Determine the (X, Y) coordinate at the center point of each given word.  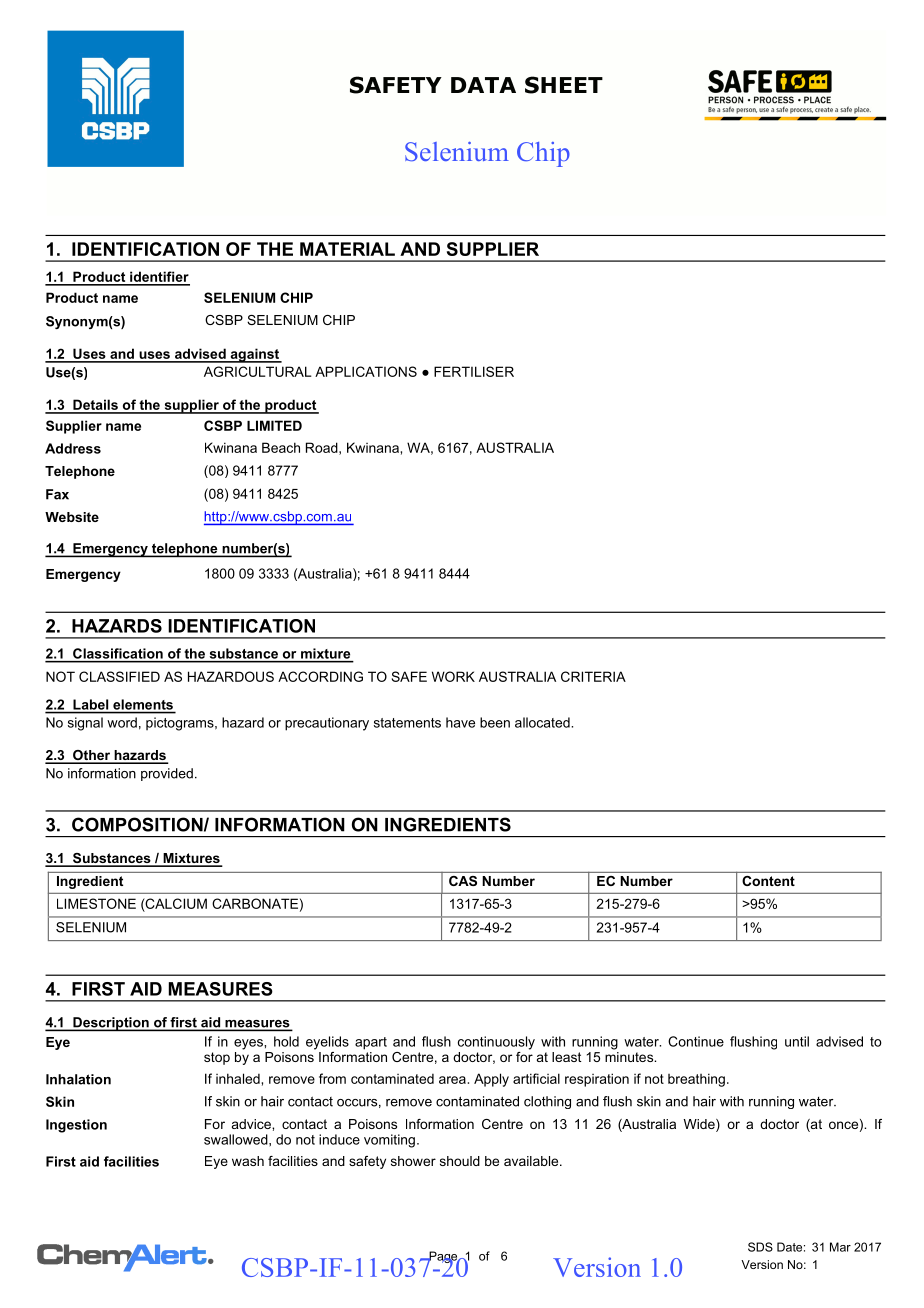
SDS (760, 1247)
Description (111, 1024)
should (460, 1161)
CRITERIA (593, 676)
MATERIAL (347, 249)
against (255, 355)
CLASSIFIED (119, 676)
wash (248, 1161)
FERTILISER (474, 371)
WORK (453, 676)
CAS (463, 881)
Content (768, 881)
